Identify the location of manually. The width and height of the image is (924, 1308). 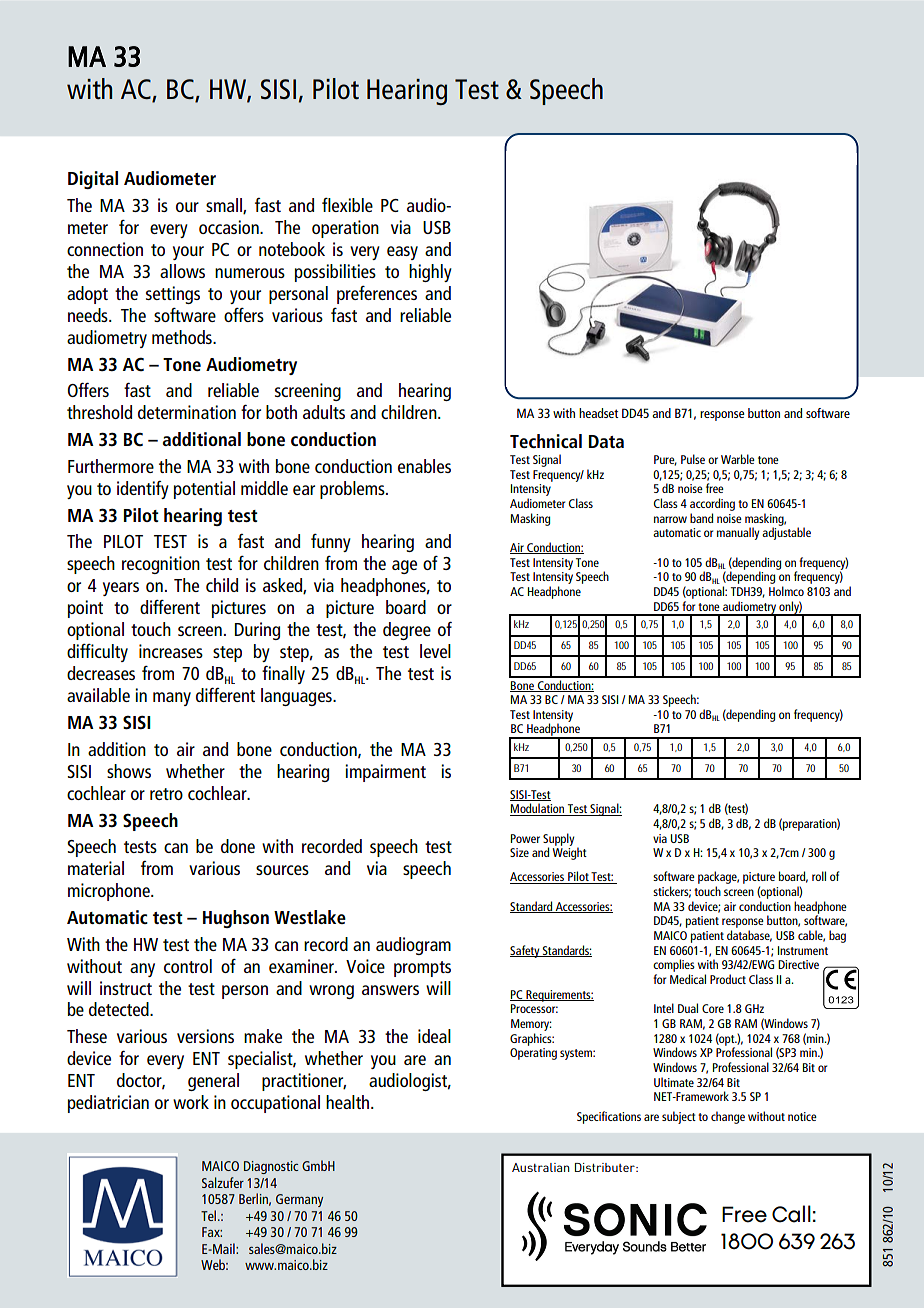
(738, 533).
